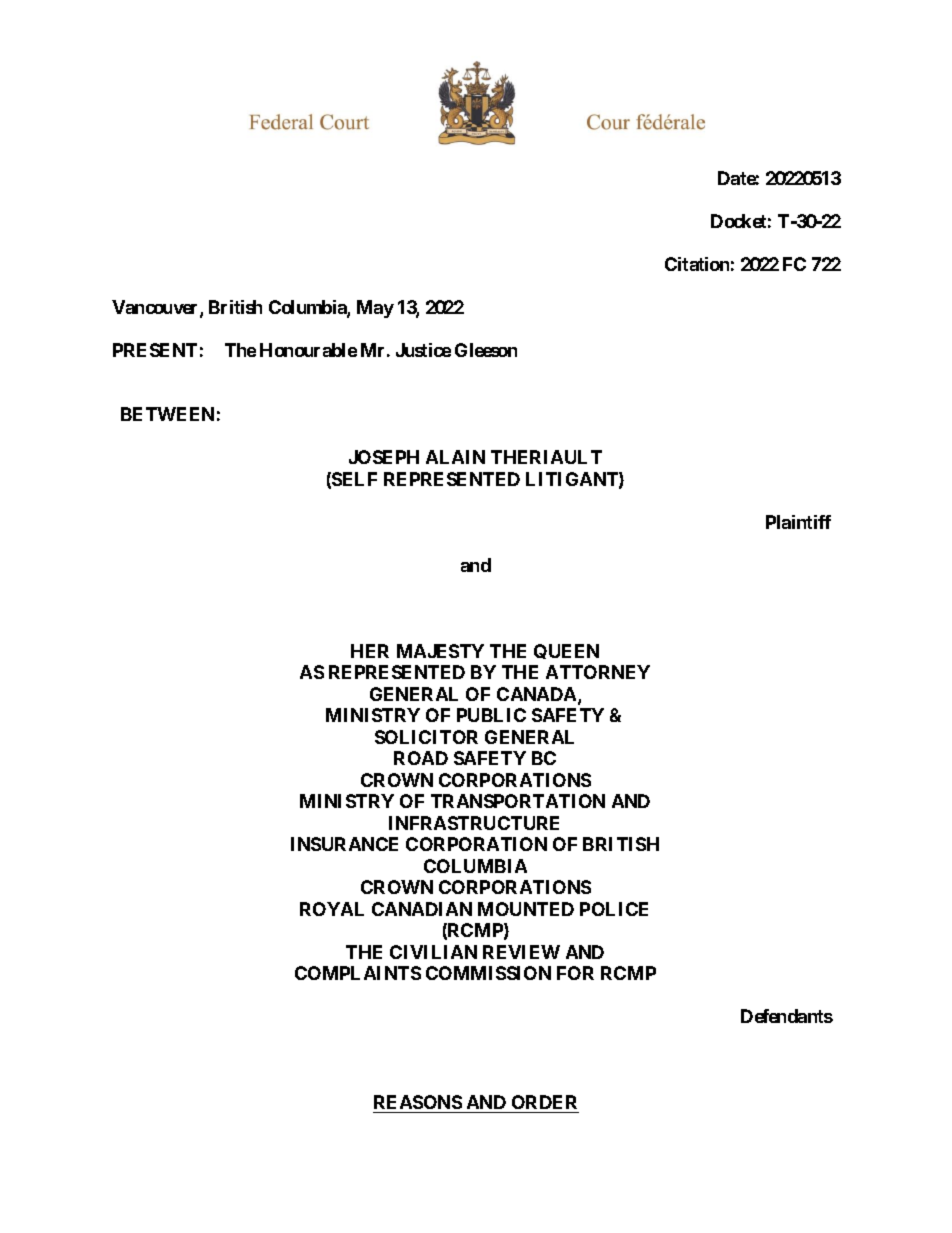 Image resolution: width=952 pixels, height=1233 pixels. I want to click on ATTORNEY, so click(598, 672).
